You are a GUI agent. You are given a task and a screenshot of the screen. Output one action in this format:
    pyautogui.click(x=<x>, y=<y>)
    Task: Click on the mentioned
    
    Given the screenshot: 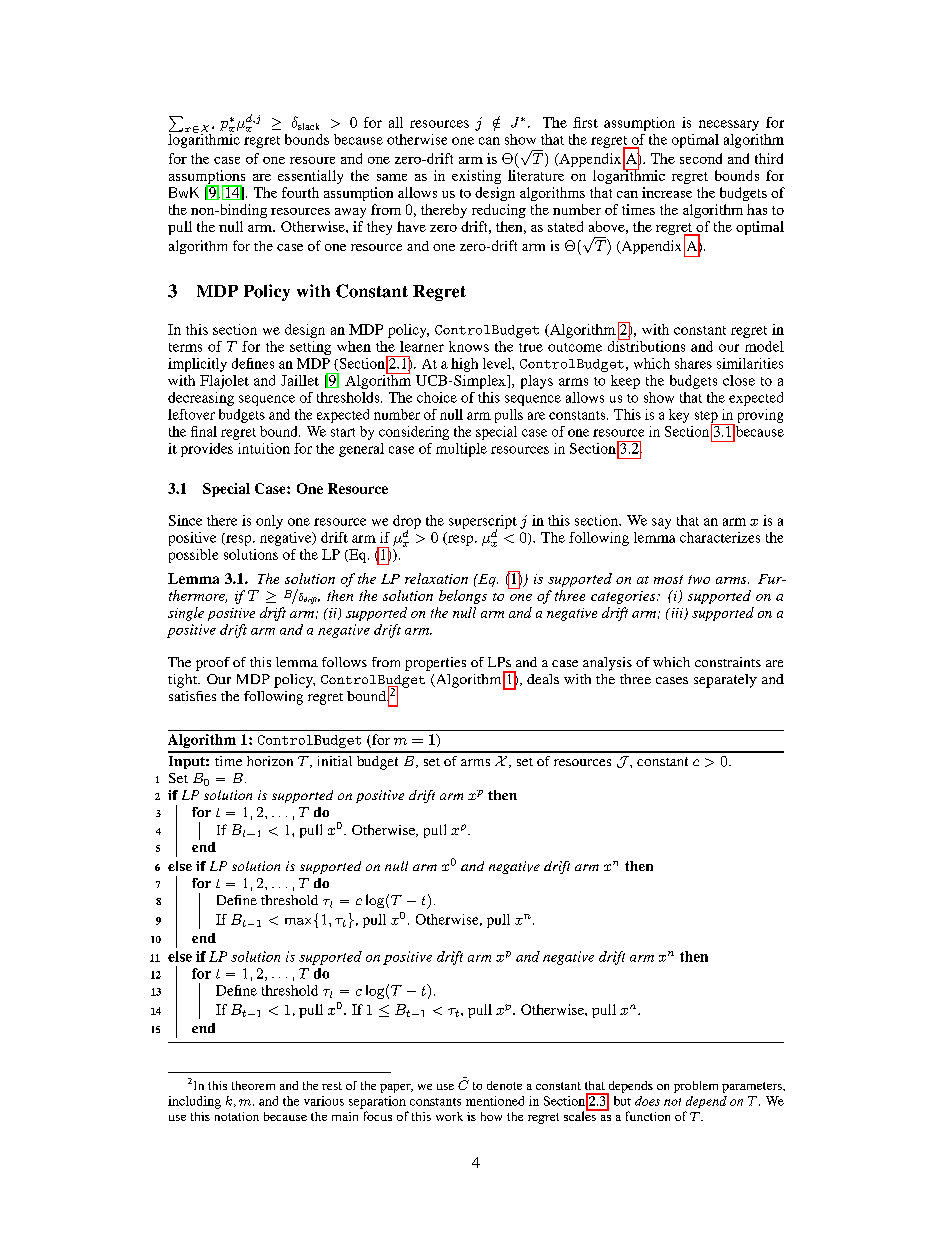 What is the action you would take?
    pyautogui.click(x=495, y=1101)
